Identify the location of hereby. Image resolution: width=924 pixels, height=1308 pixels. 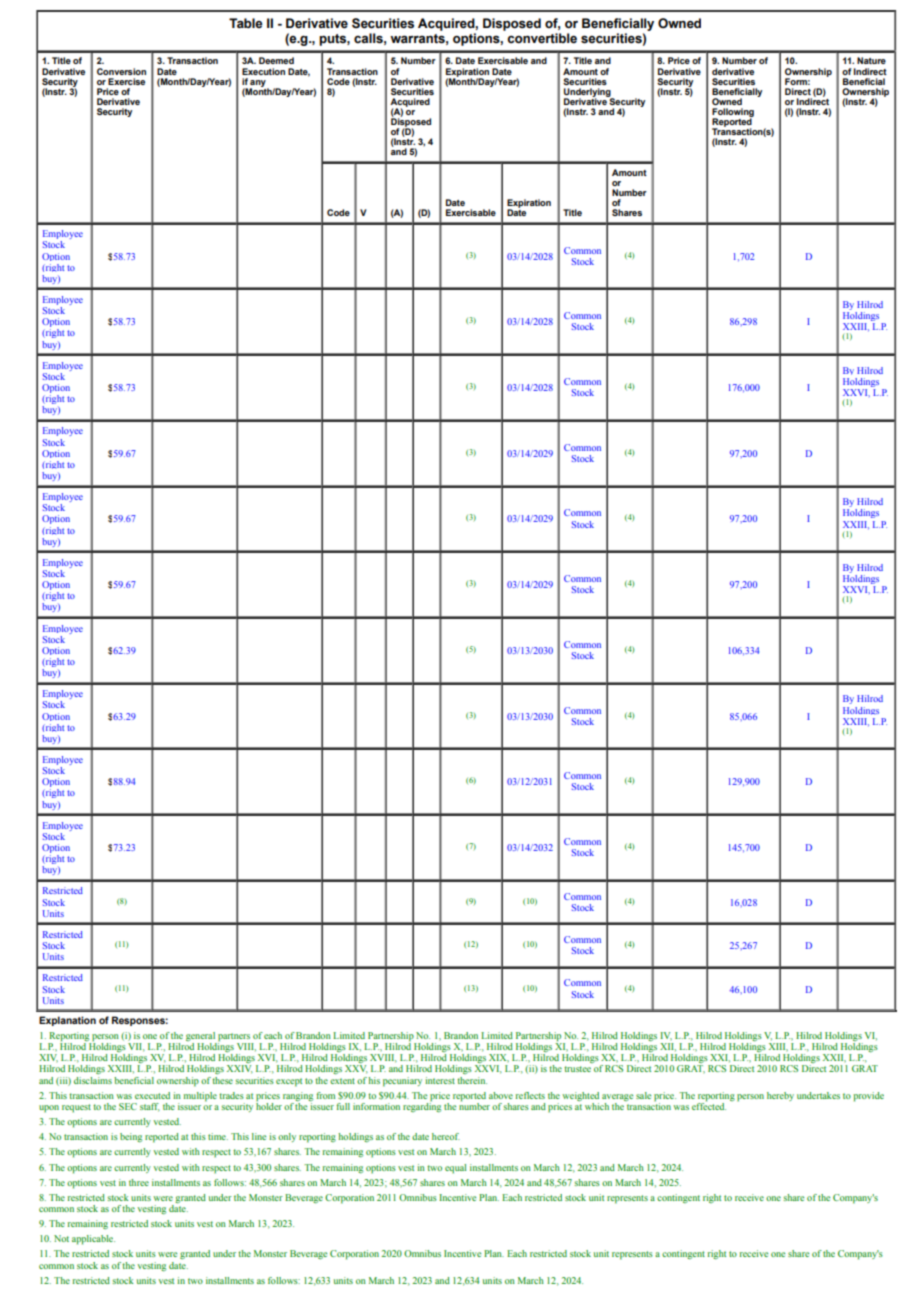
(780, 1096).
